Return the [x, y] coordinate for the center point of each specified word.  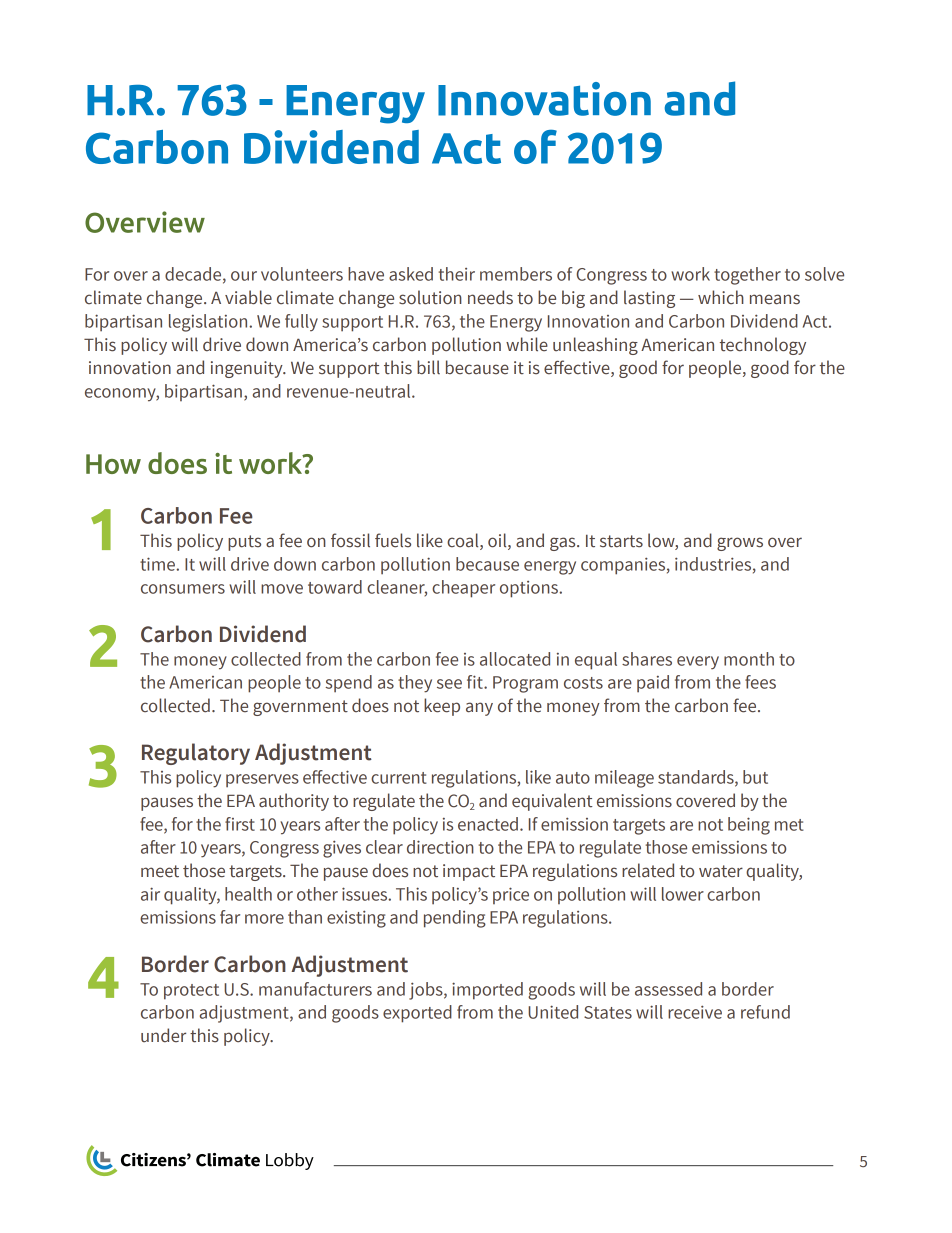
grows [740, 544]
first [240, 824]
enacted [488, 824]
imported [487, 991]
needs [490, 297]
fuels [393, 540]
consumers [183, 589]
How [113, 464]
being [749, 826]
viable [248, 297]
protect [191, 992]
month [749, 659]
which [721, 297]
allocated [515, 659]
